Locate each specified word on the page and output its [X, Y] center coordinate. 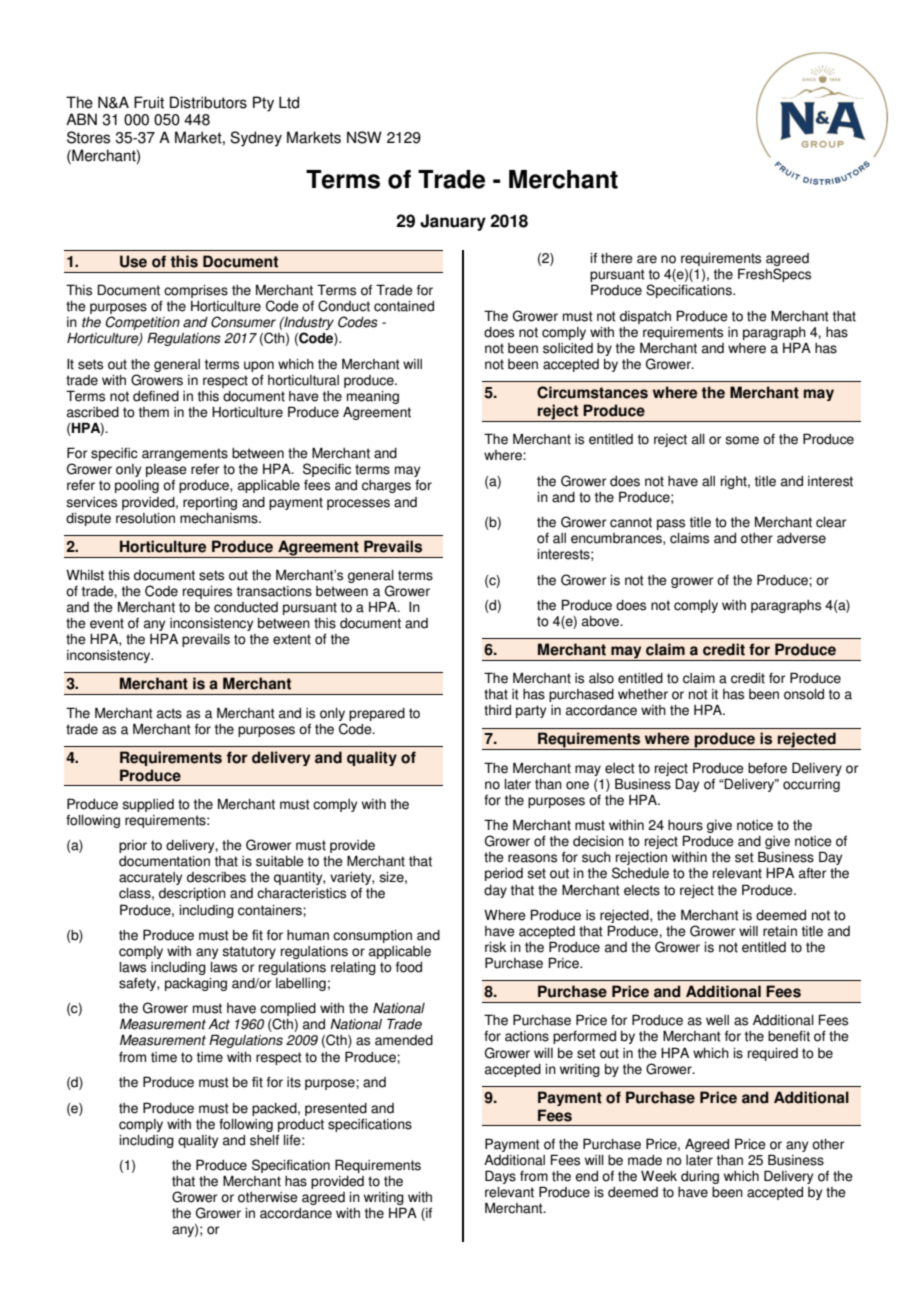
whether [643, 694]
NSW [364, 137]
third [497, 710]
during [700, 1177]
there [617, 258]
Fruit [149, 102]
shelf [264, 1140]
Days [500, 1177]
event [107, 623]
